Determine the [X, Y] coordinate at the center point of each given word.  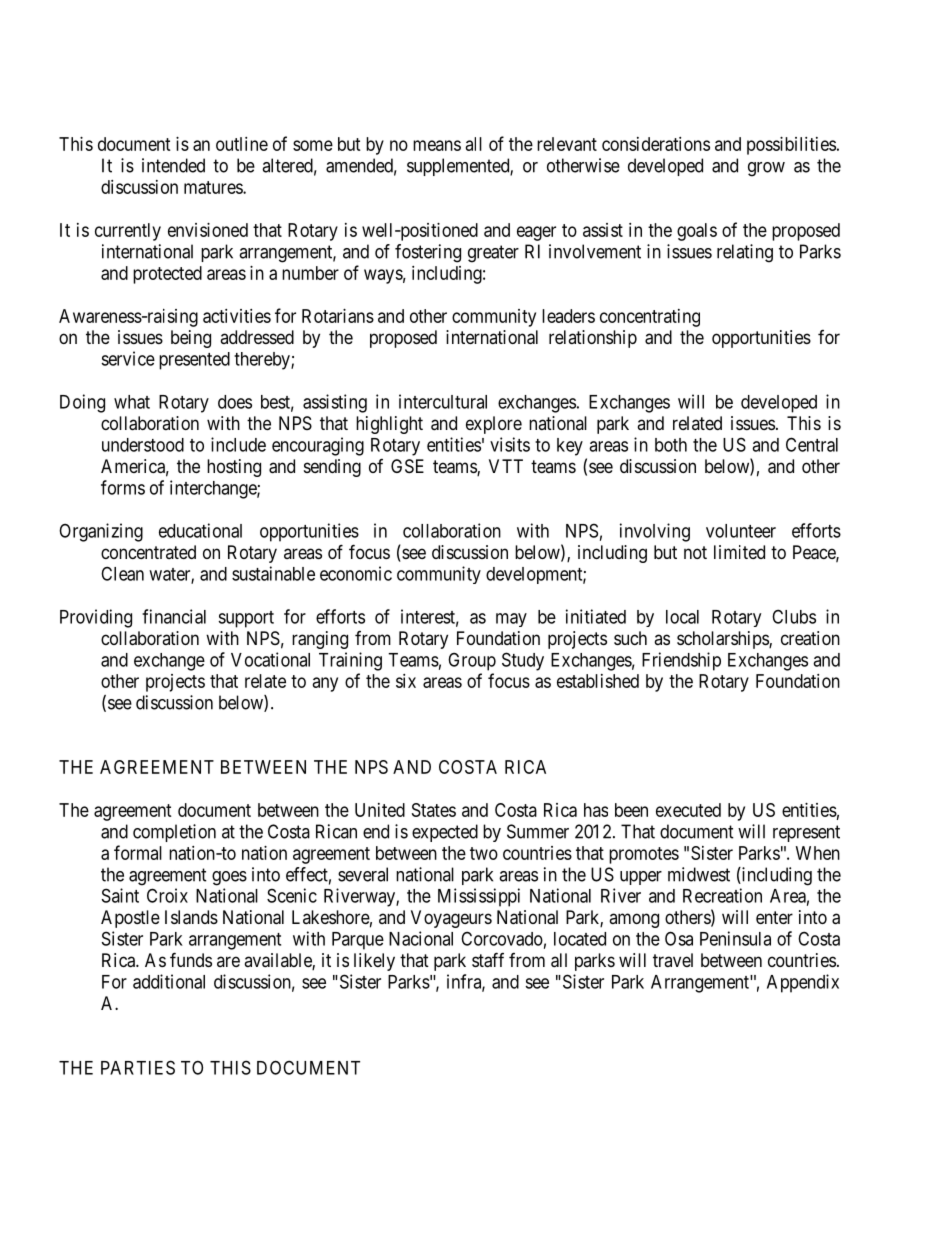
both [671, 445]
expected [445, 833]
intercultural [443, 401]
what [132, 402]
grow [766, 169]
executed [688, 810]
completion [174, 833]
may [511, 620]
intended [173, 165]
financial [174, 616]
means [437, 145]
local [682, 617]
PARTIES [138, 1067]
